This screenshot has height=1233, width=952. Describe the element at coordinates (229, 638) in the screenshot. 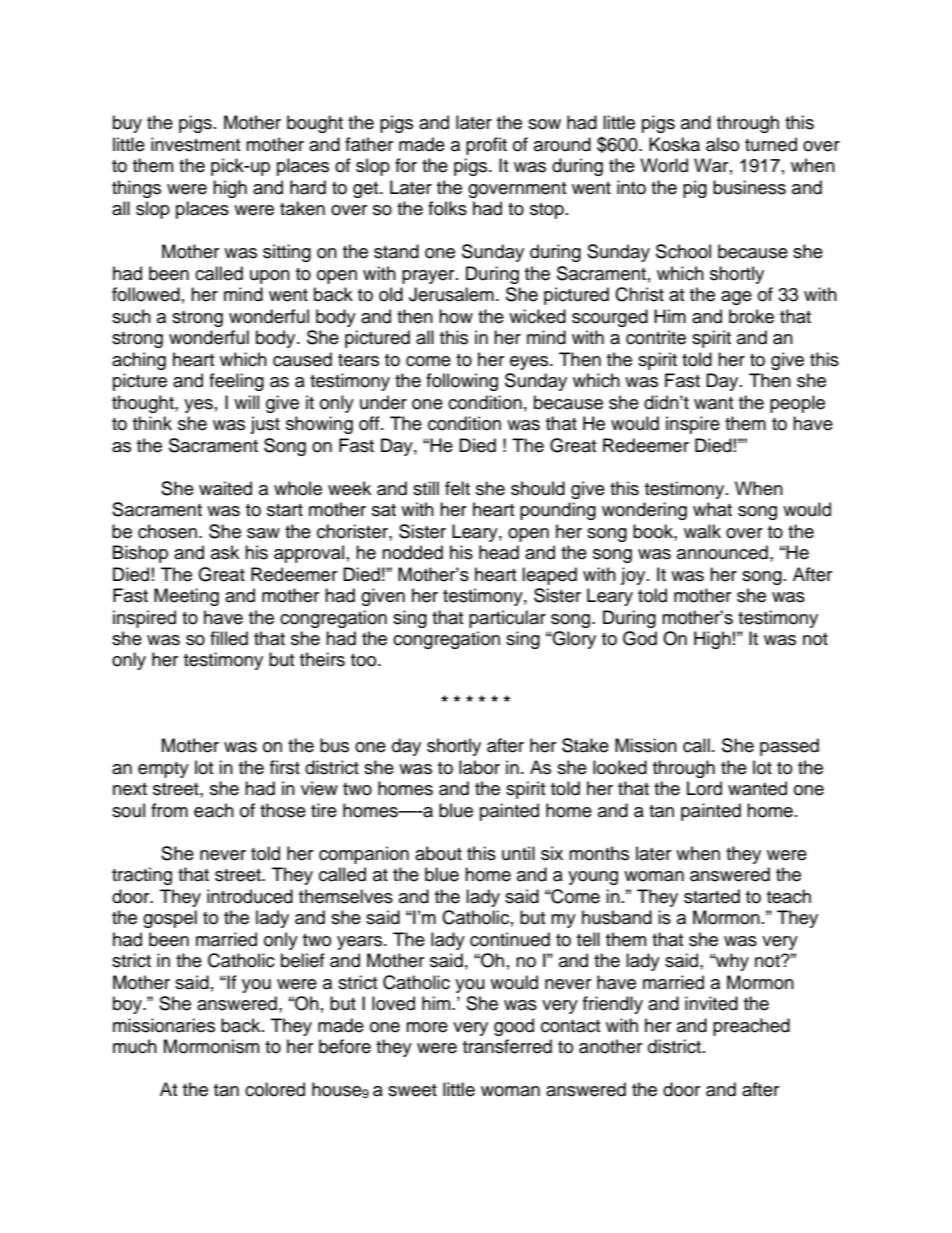

I see `filled` at that location.
